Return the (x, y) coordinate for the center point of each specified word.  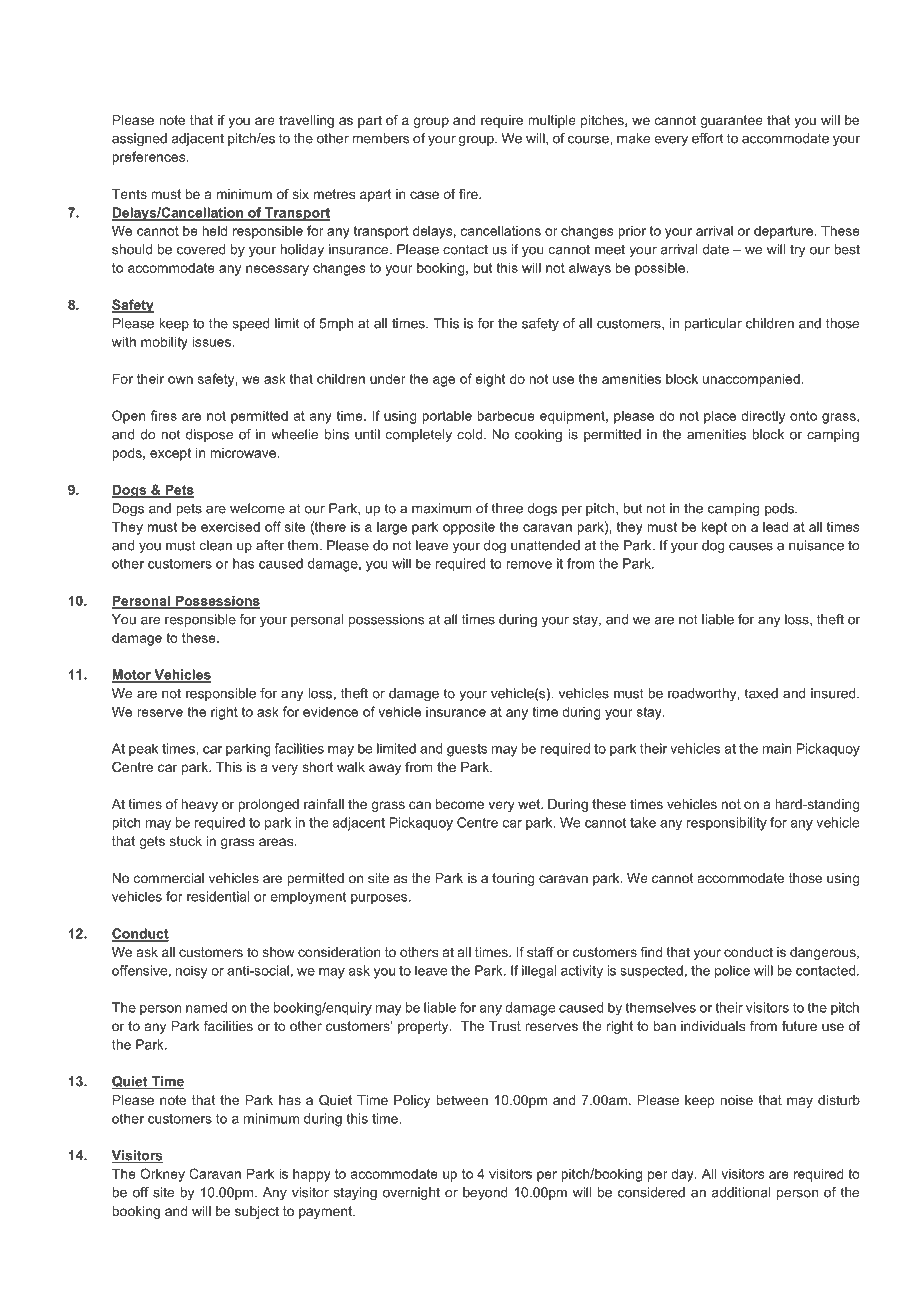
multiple (552, 121)
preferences (150, 158)
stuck (186, 841)
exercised (230, 526)
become (460, 804)
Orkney (162, 1175)
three (507, 508)
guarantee (731, 121)
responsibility (727, 824)
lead (775, 526)
